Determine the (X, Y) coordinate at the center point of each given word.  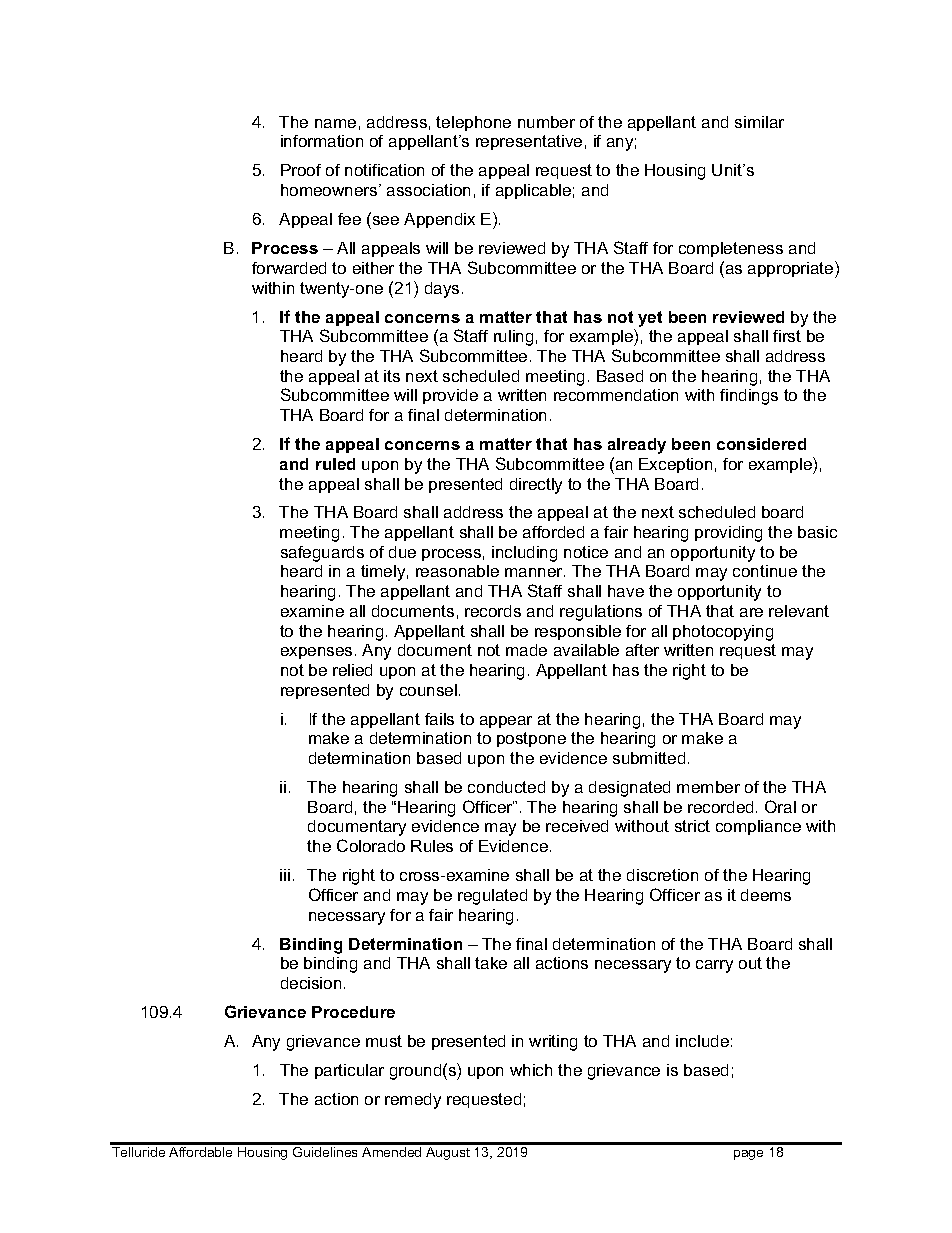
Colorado (371, 845)
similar (759, 122)
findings (749, 397)
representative (529, 142)
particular (349, 1071)
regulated (492, 897)
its (392, 376)
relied (352, 670)
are (751, 612)
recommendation (616, 395)
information (322, 141)
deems (766, 895)
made (526, 650)
